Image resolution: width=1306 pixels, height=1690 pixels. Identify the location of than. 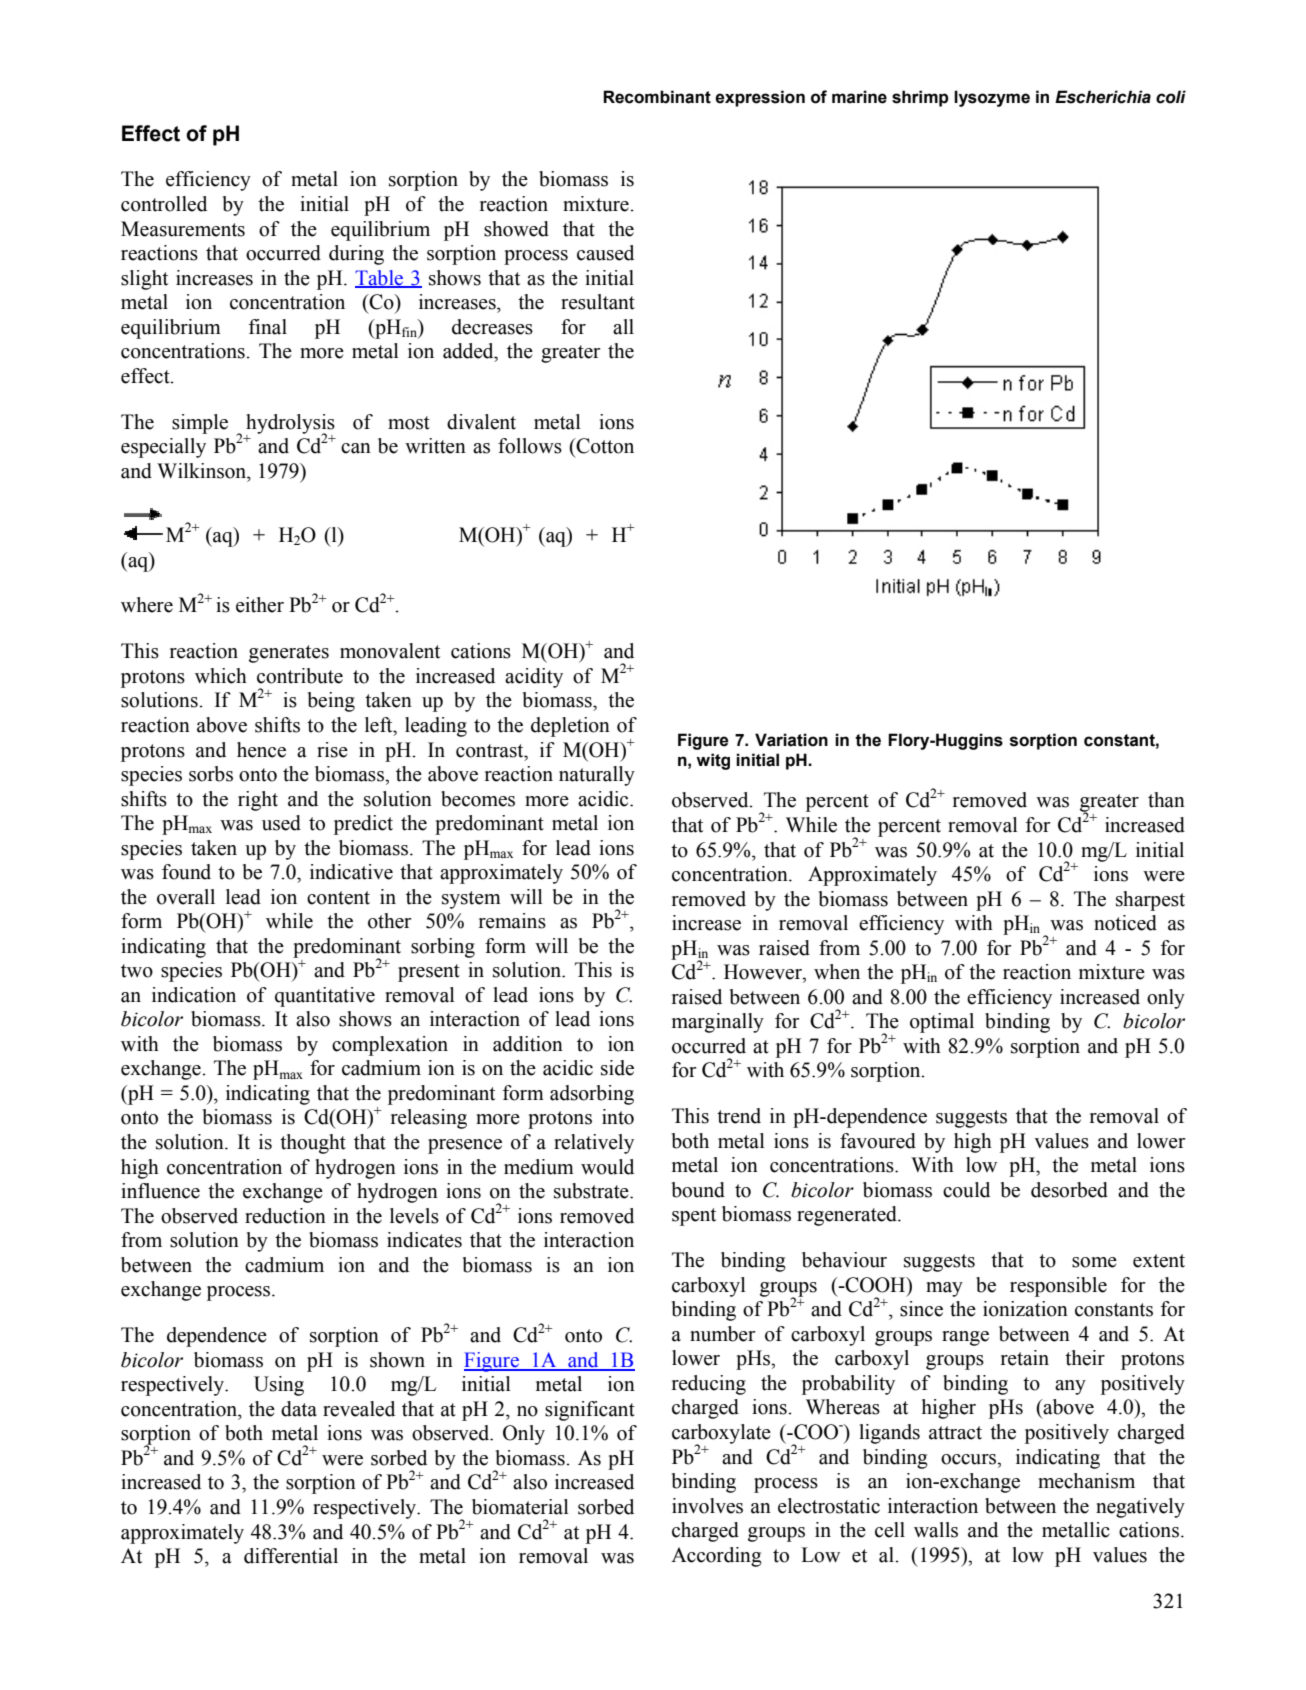
(1166, 800).
